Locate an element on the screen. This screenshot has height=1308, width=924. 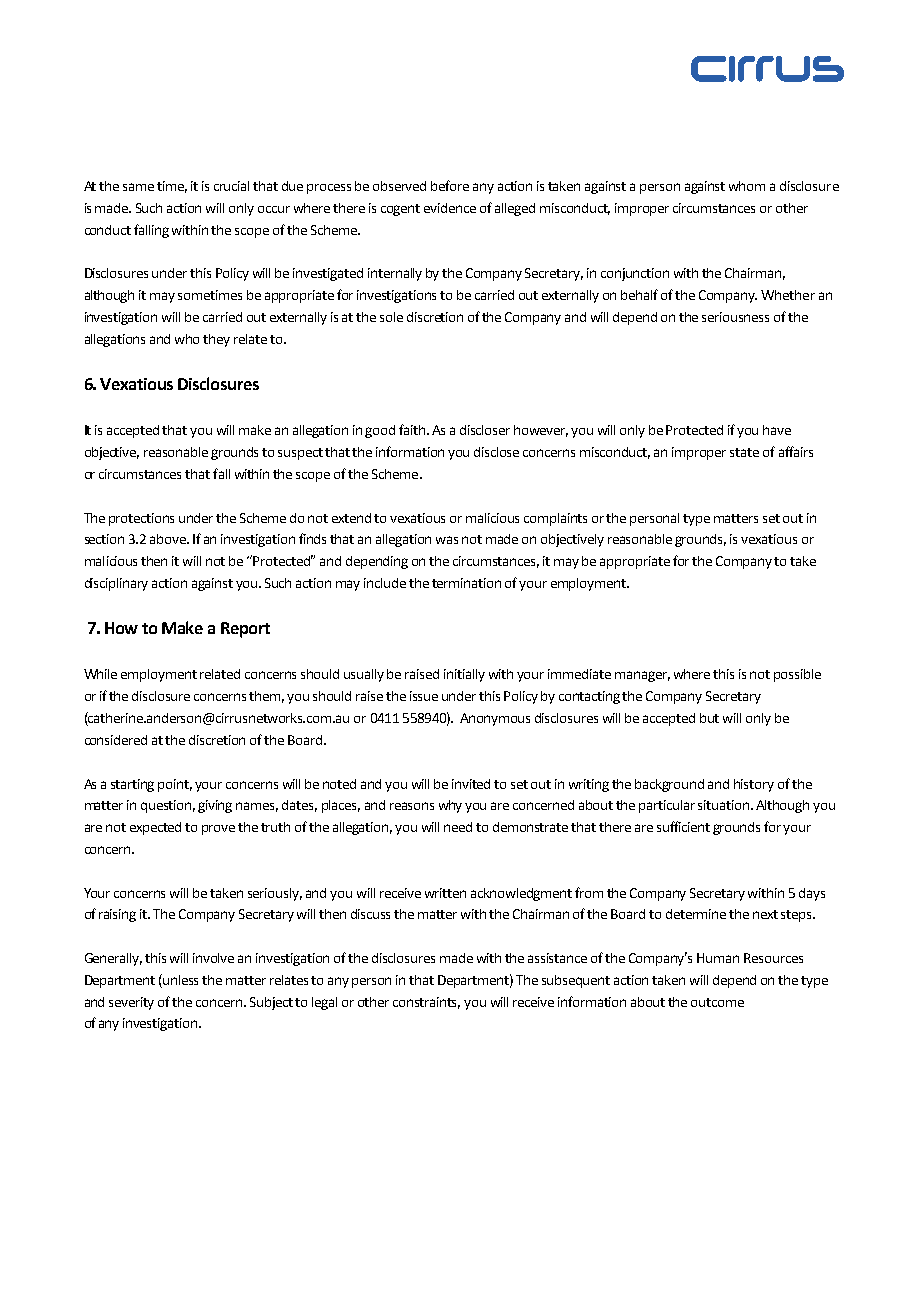
unless is located at coordinates (180, 980).
